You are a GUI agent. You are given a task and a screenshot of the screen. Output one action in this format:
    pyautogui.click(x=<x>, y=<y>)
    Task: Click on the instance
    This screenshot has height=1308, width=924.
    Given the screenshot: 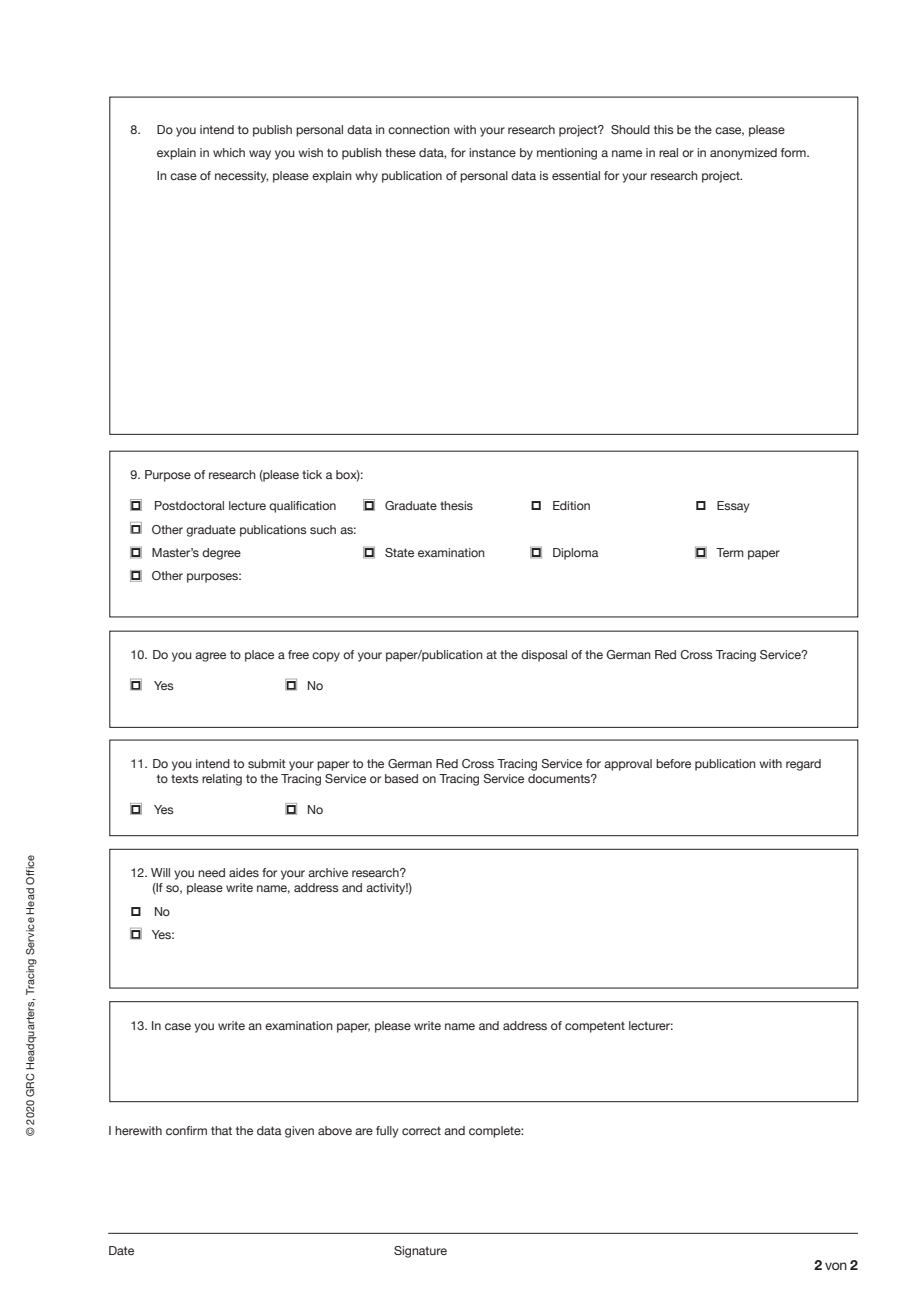 What is the action you would take?
    pyautogui.click(x=492, y=152)
